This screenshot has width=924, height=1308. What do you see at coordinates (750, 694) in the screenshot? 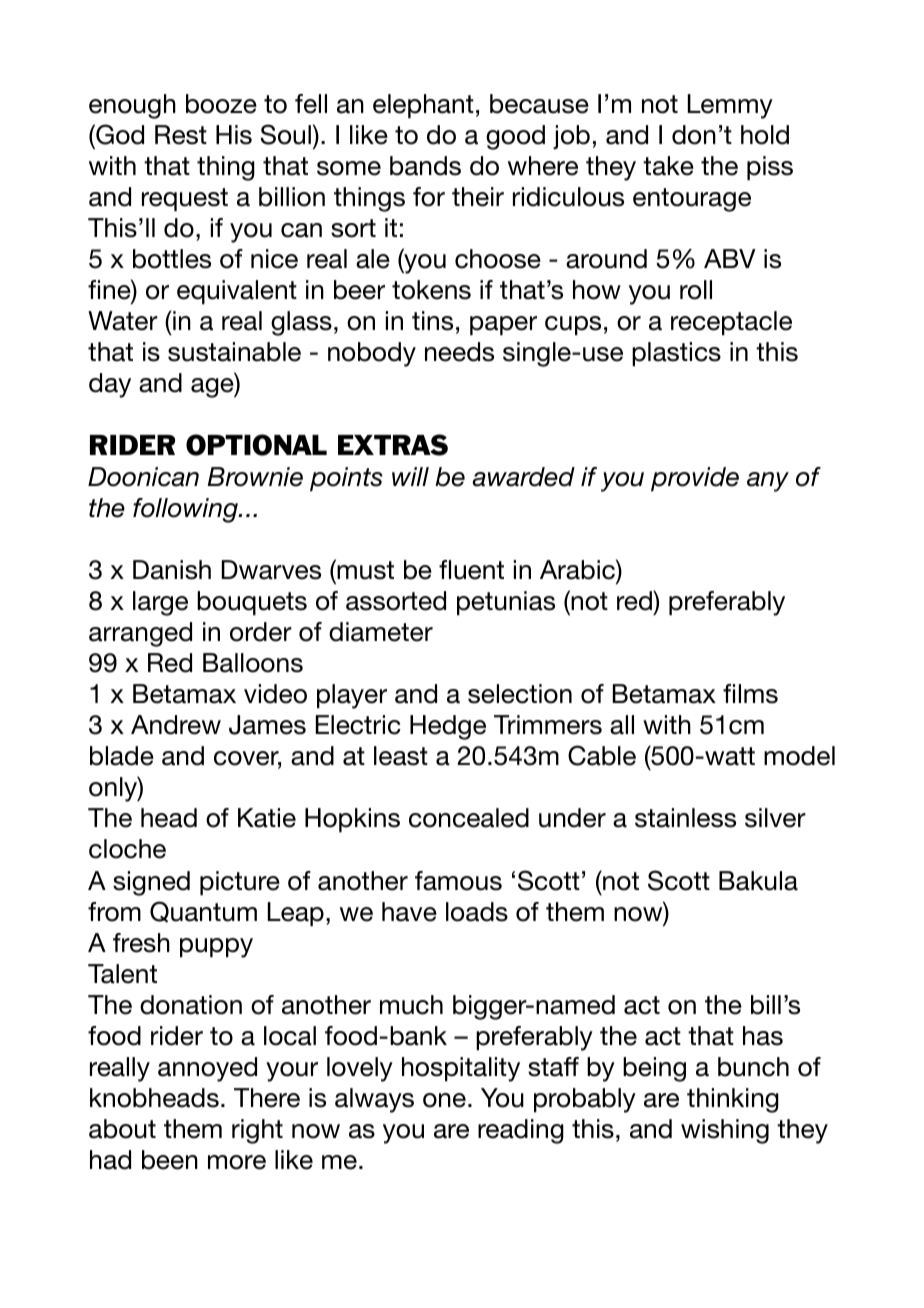
I see `films` at bounding box center [750, 694].
